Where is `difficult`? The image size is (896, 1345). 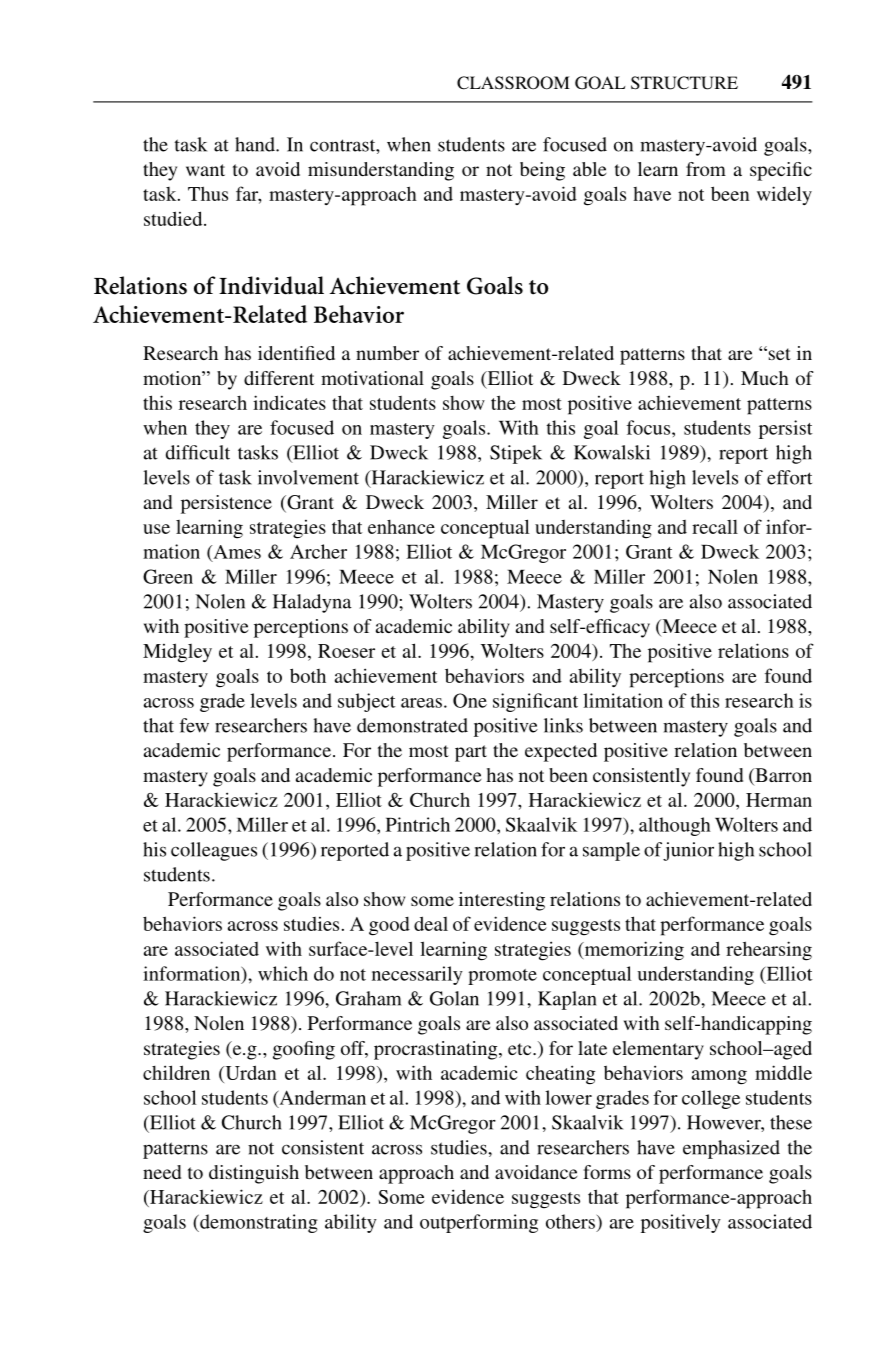 difficult is located at coordinates (198, 452).
